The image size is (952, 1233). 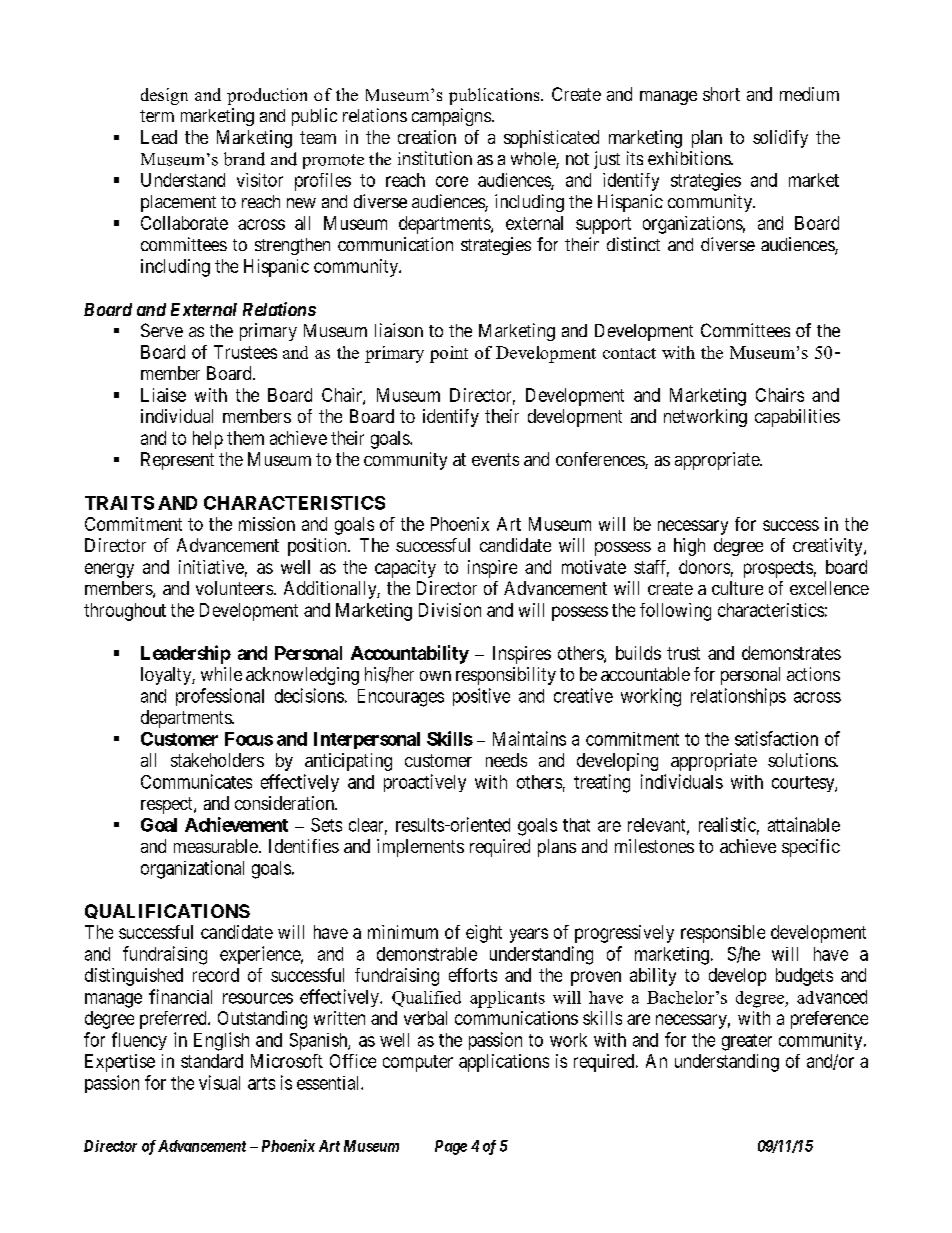 I want to click on culture, so click(x=737, y=588).
